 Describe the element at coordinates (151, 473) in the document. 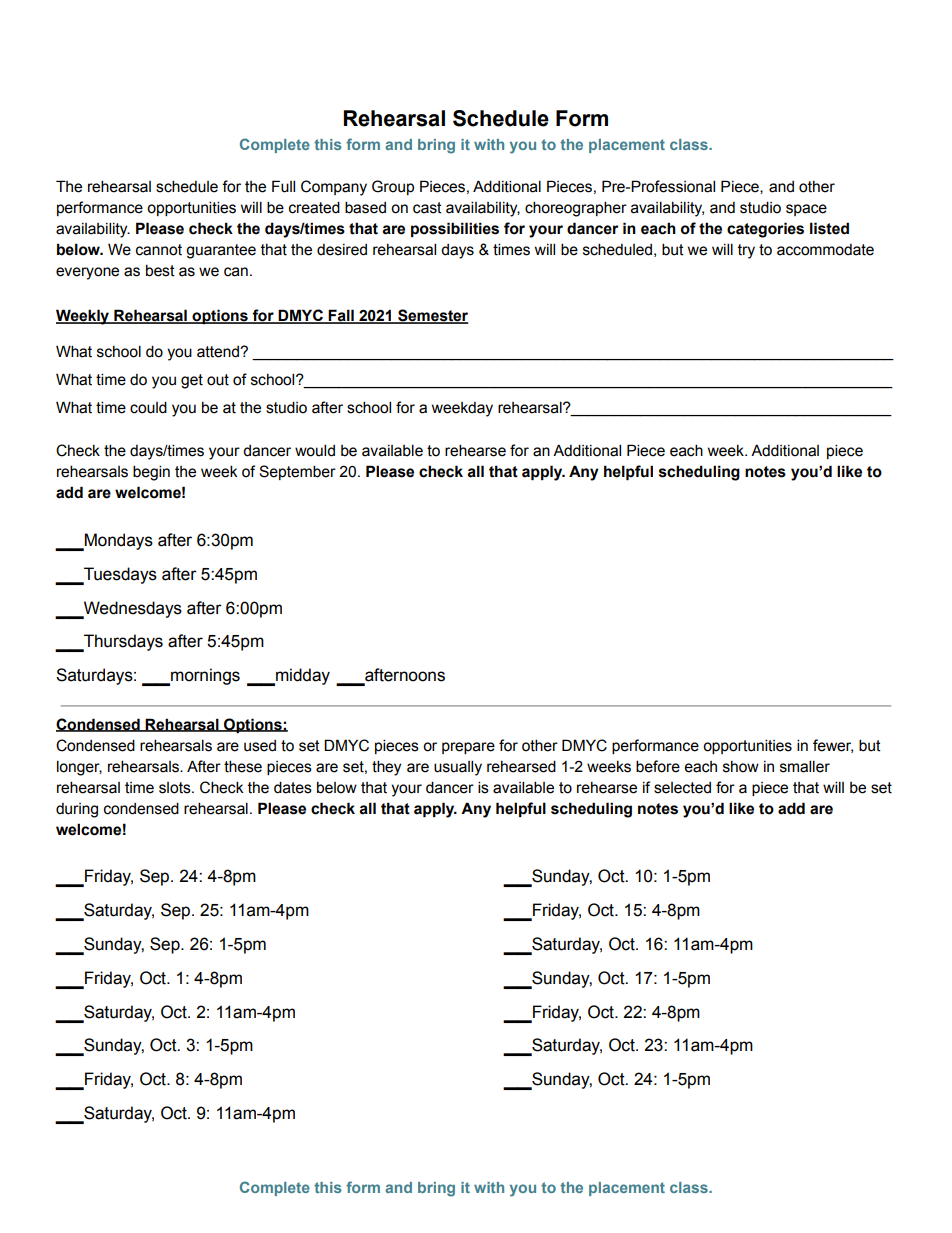

I see `begin` at that location.
